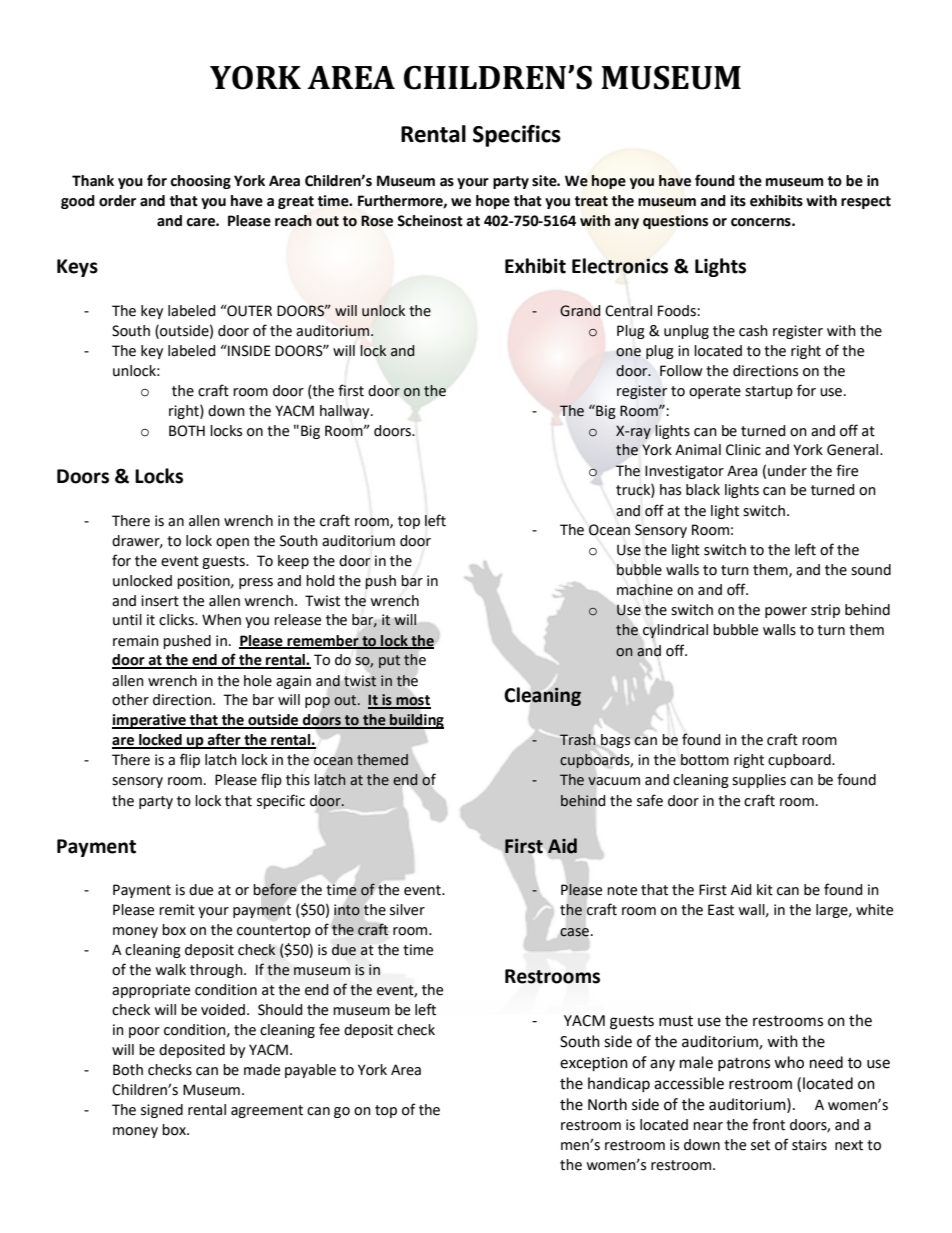 This screenshot has height=1233, width=952. Describe the element at coordinates (389, 661) in the screenshot. I see `put` at that location.
